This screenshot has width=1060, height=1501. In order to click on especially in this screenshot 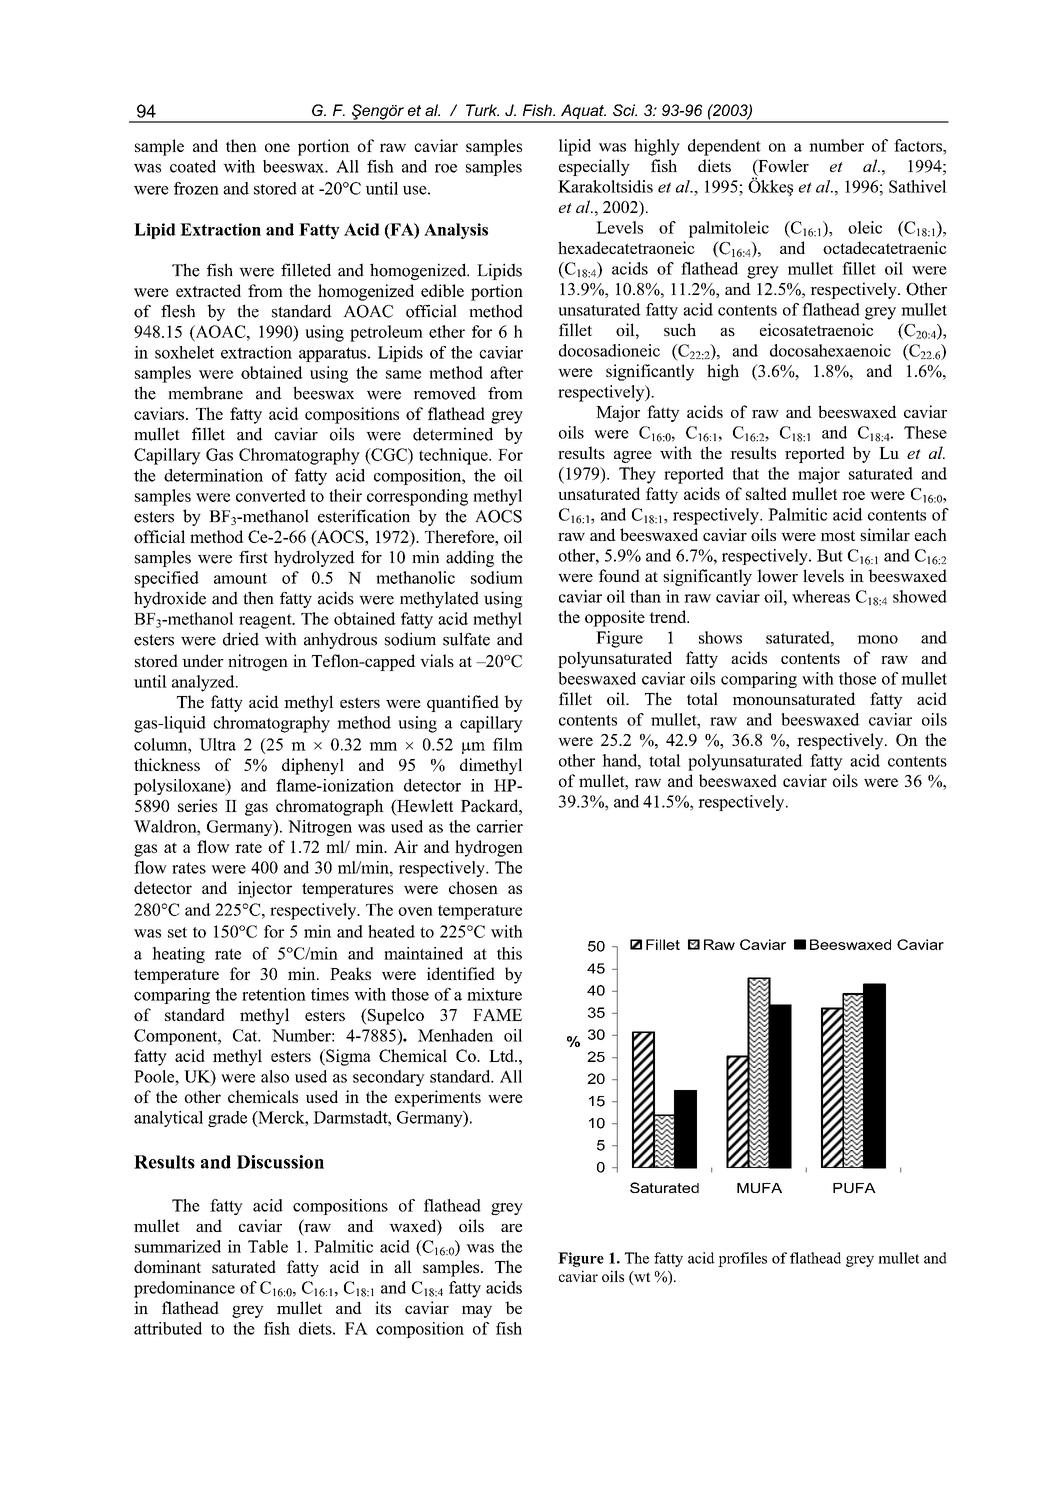, I will do `click(594, 167)`.
